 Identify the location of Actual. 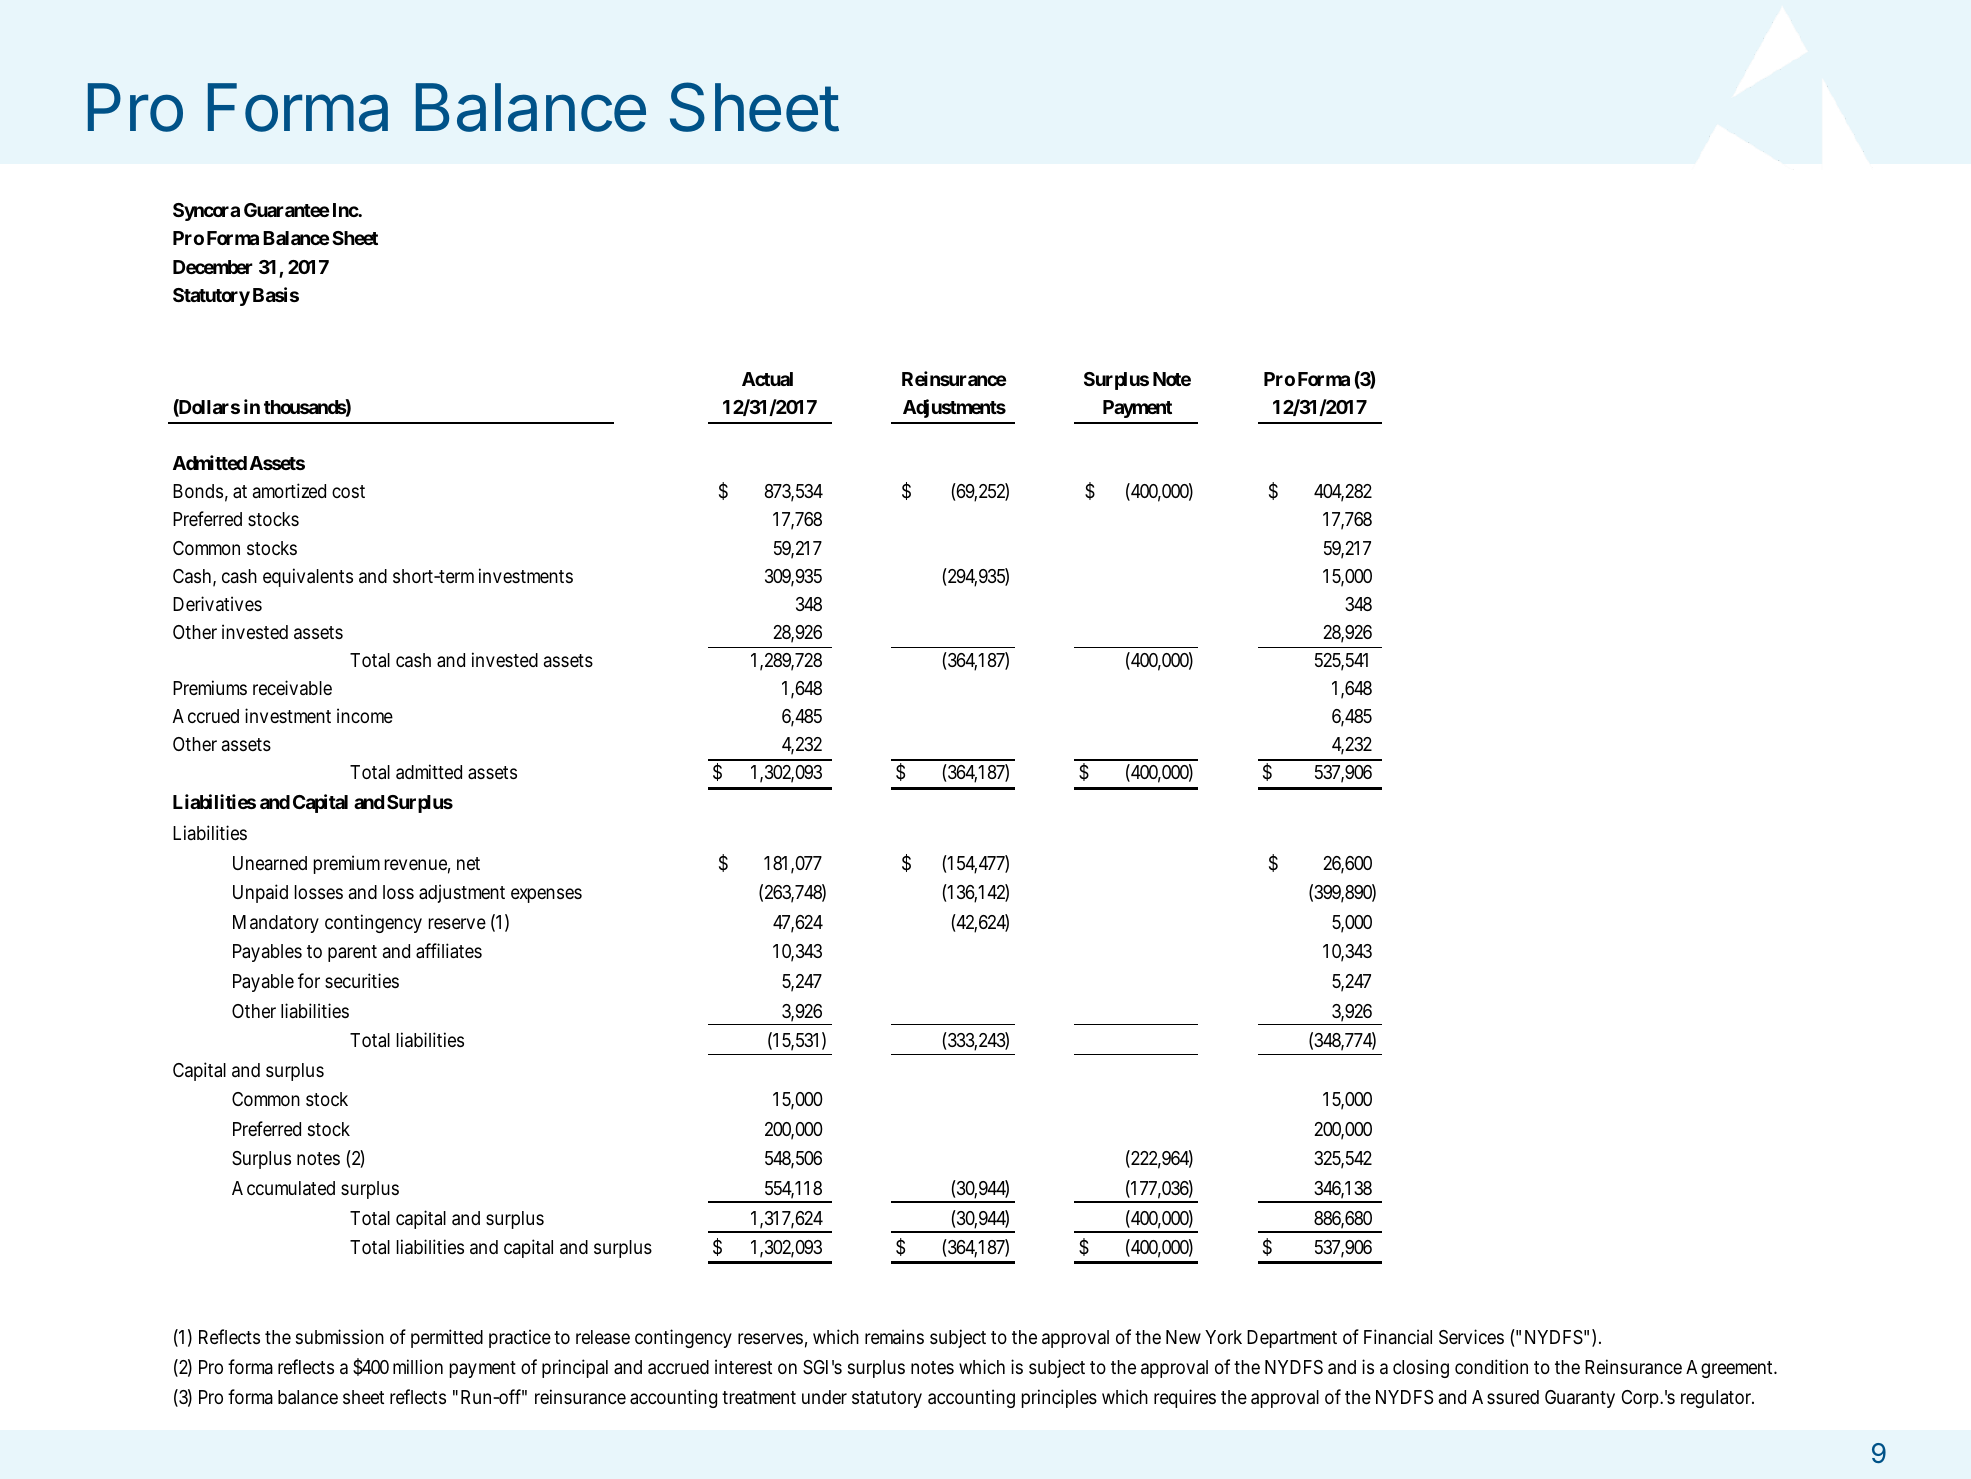
(767, 379).
